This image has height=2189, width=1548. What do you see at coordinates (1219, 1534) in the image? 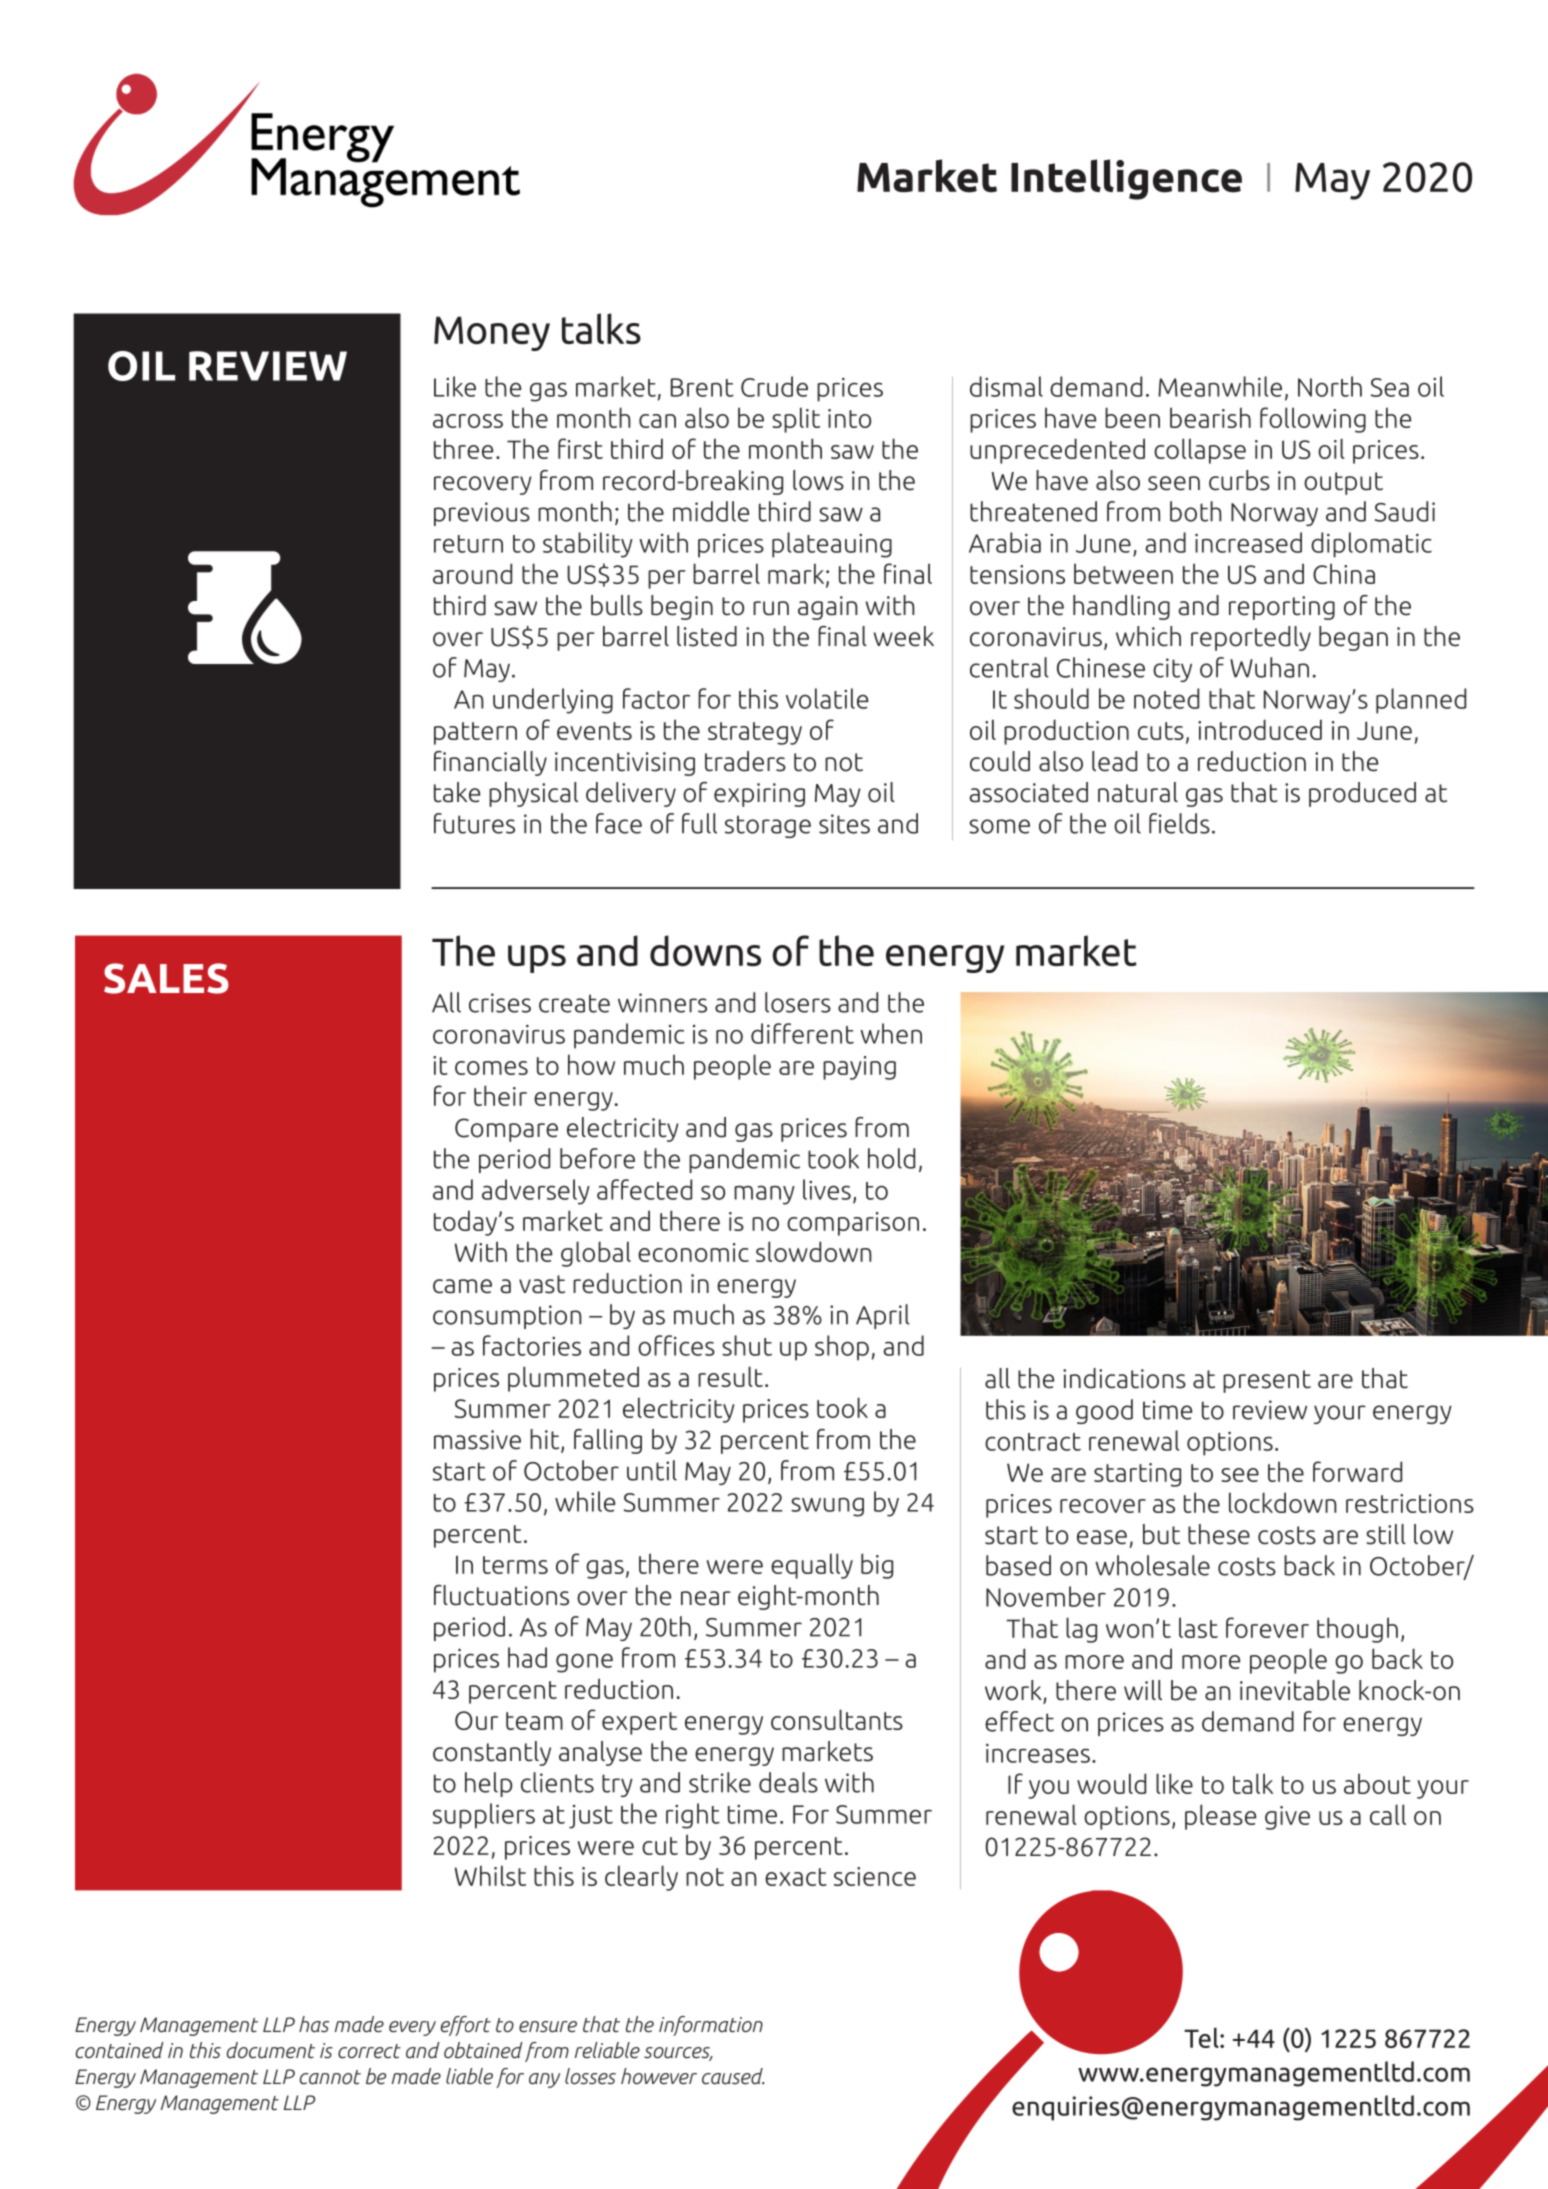
I see `these` at bounding box center [1219, 1534].
